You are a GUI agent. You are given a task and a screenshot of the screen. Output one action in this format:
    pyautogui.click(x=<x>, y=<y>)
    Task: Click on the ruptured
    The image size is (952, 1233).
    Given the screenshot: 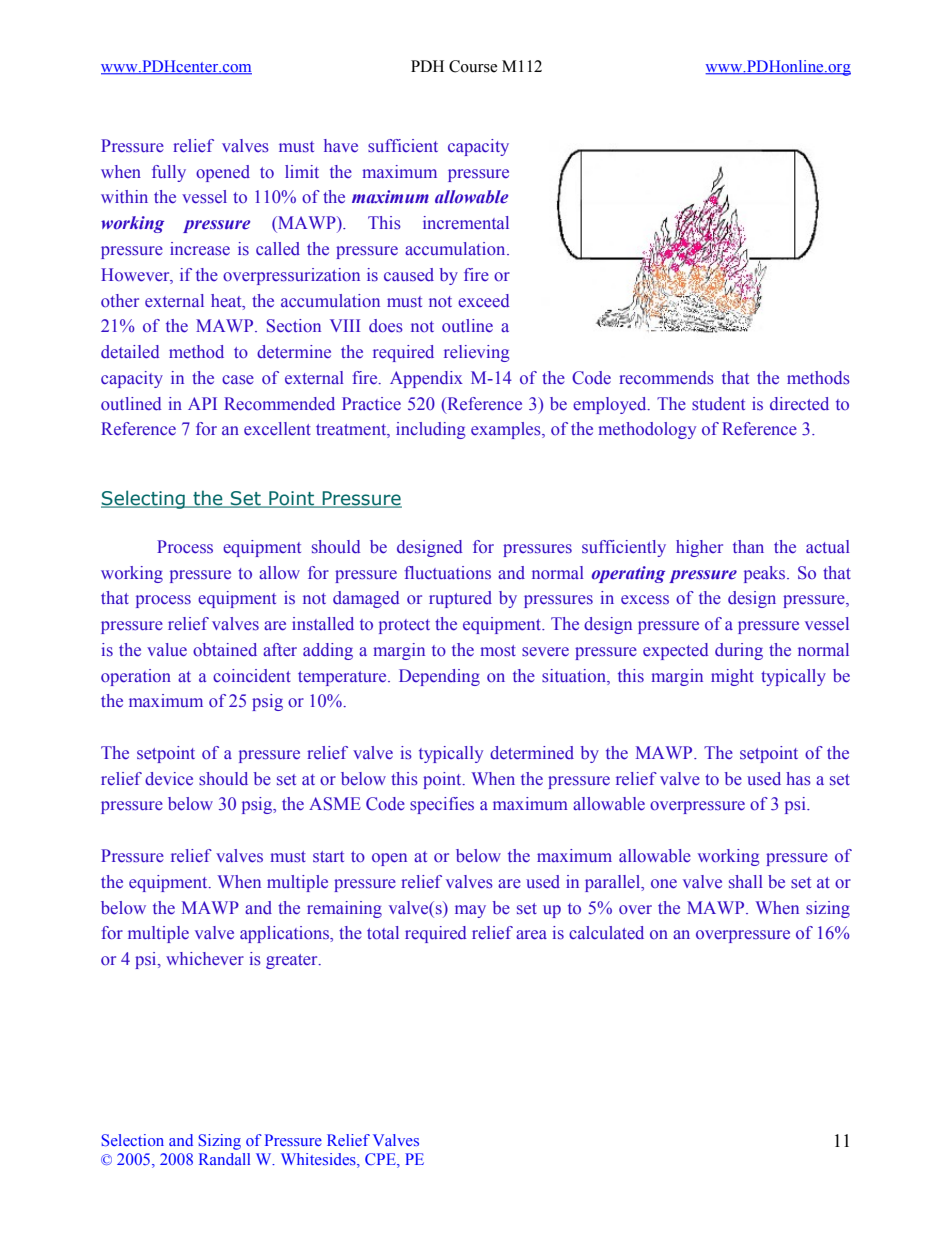 What is the action you would take?
    pyautogui.click(x=460, y=599)
